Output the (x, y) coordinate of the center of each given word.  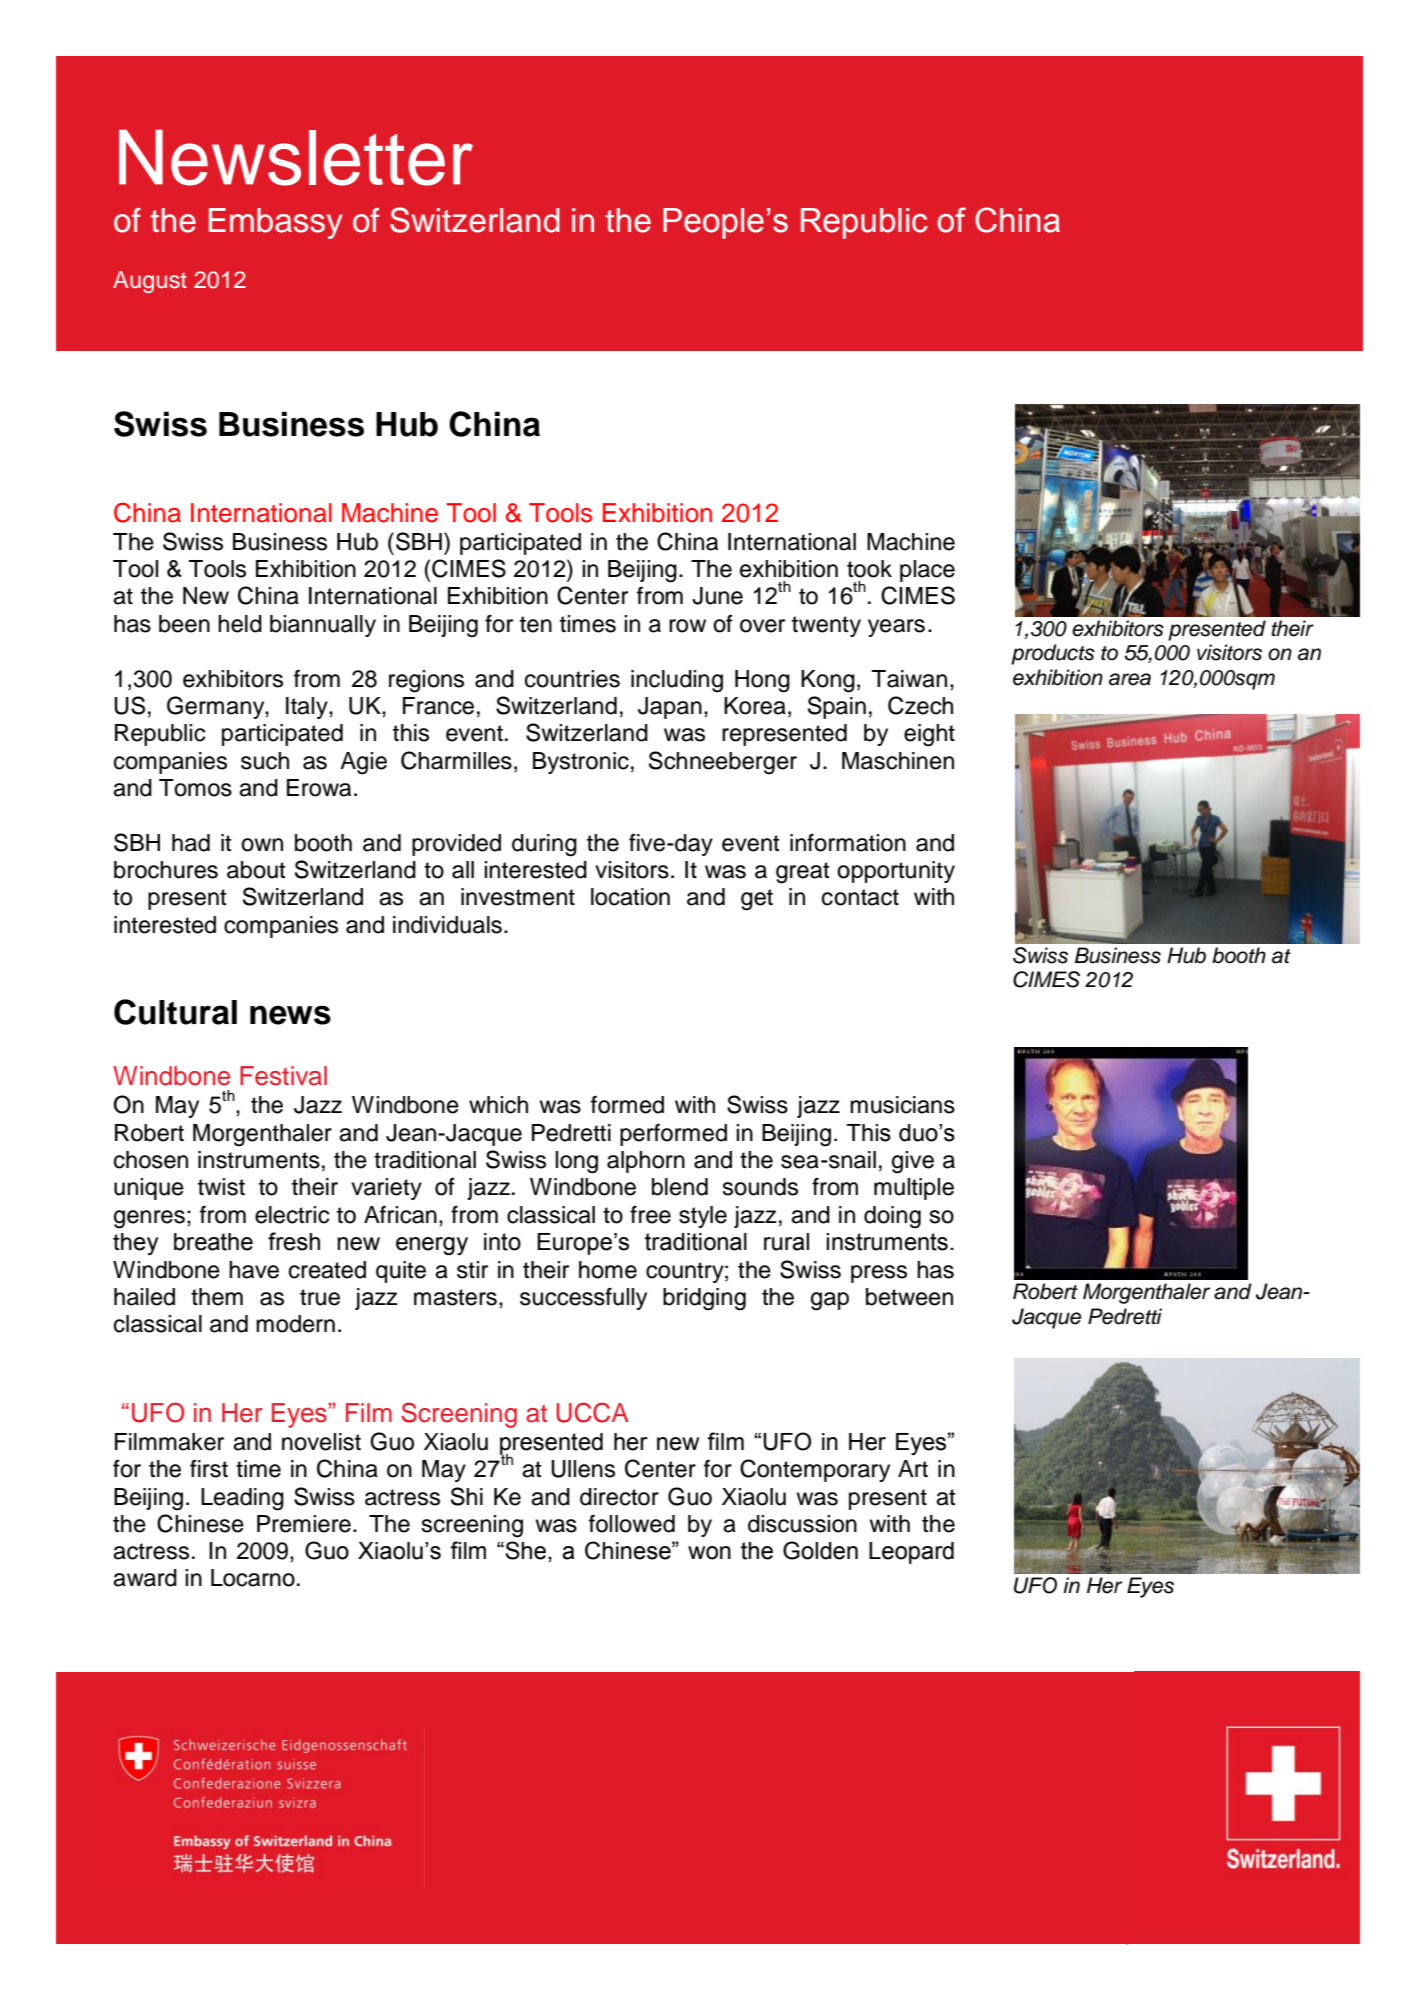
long (576, 1162)
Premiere (304, 1524)
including (677, 681)
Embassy (276, 223)
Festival (283, 1076)
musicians (902, 1105)
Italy (308, 708)
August (150, 282)
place (927, 571)
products (1053, 654)
